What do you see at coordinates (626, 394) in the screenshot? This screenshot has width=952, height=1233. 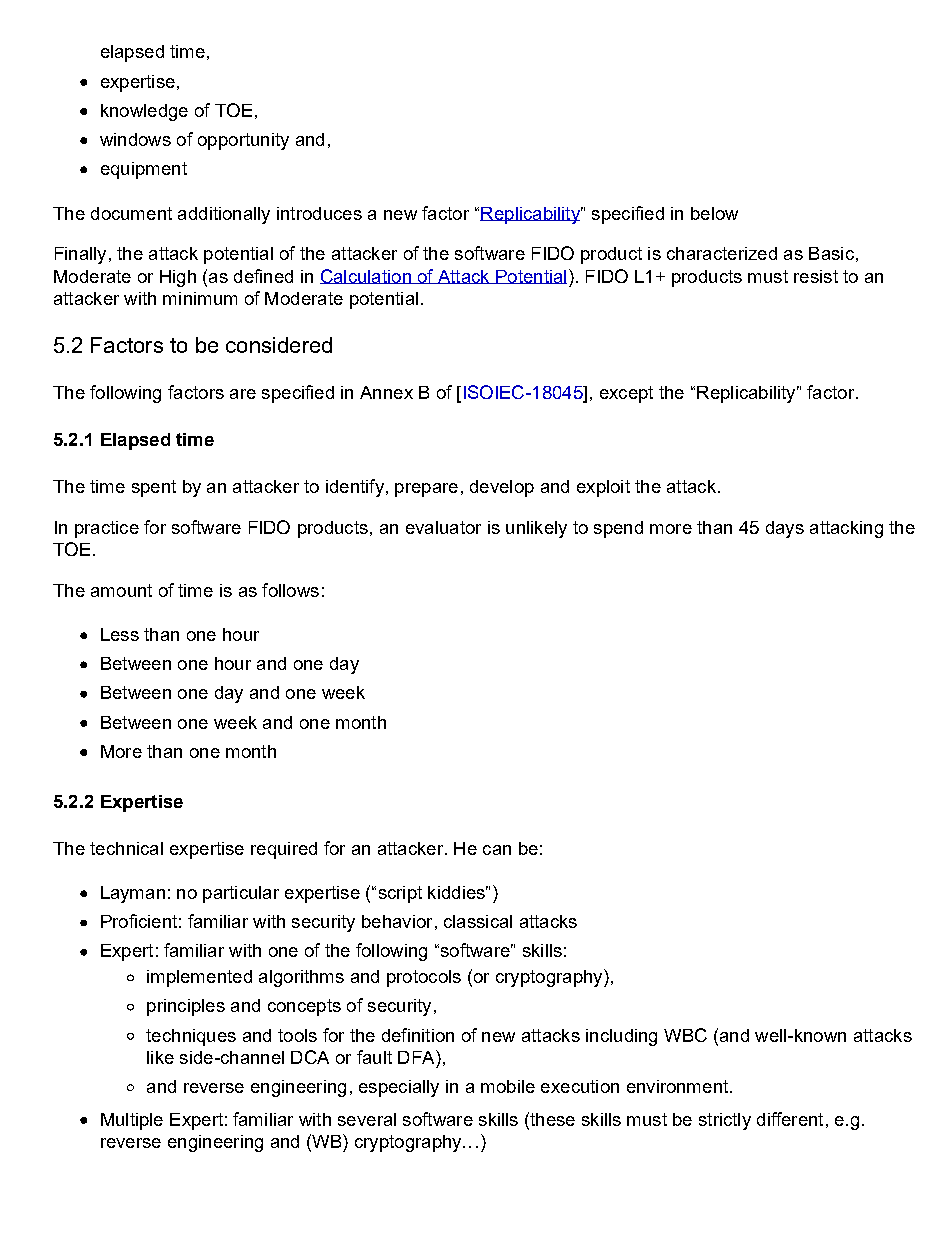 I see `except` at bounding box center [626, 394].
